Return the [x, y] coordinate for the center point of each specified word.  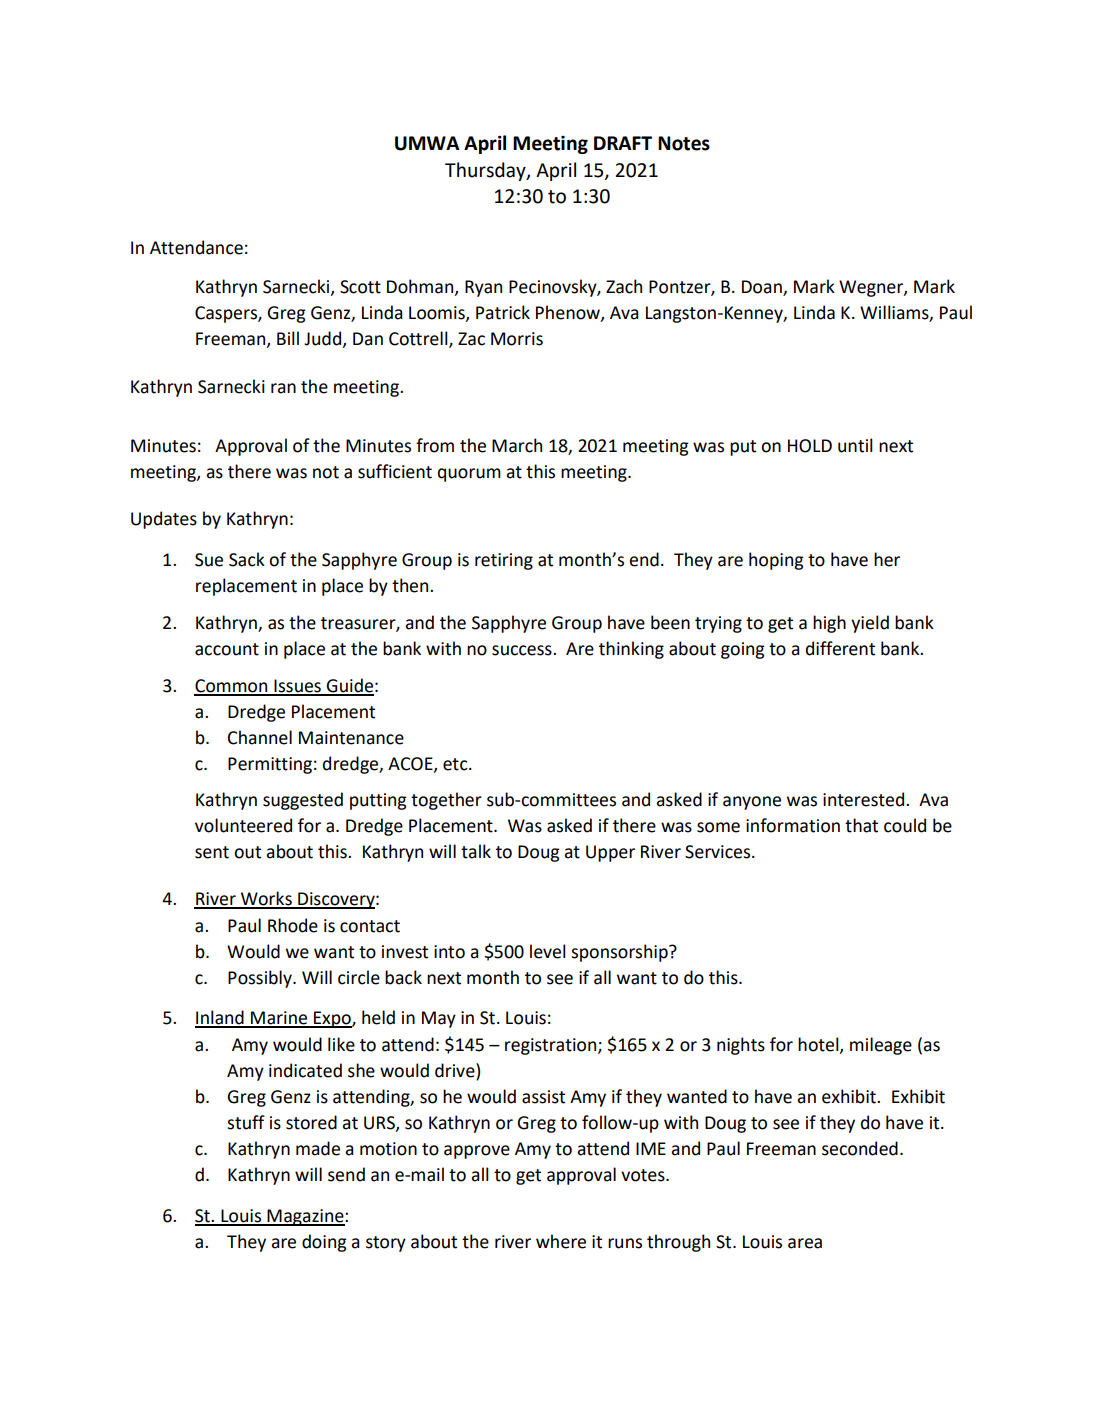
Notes [684, 143]
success [523, 650]
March [517, 445]
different [840, 648]
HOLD [810, 446]
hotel [819, 1045]
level [548, 951]
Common [232, 687]
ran [283, 388]
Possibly [261, 979]
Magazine [305, 1217]
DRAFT [623, 143]
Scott [360, 287]
